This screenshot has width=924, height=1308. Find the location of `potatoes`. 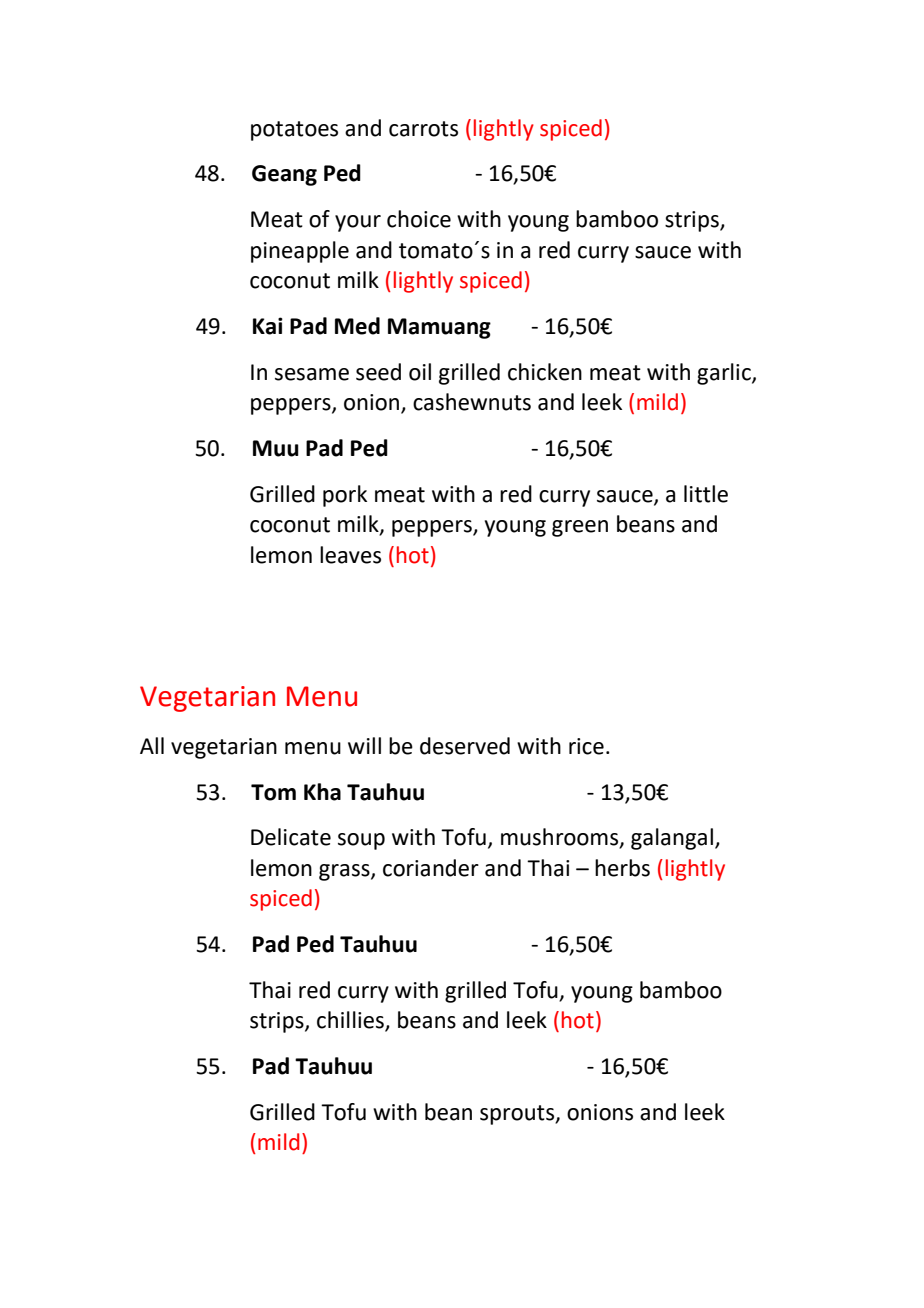

potatoes is located at coordinates (294, 131).
